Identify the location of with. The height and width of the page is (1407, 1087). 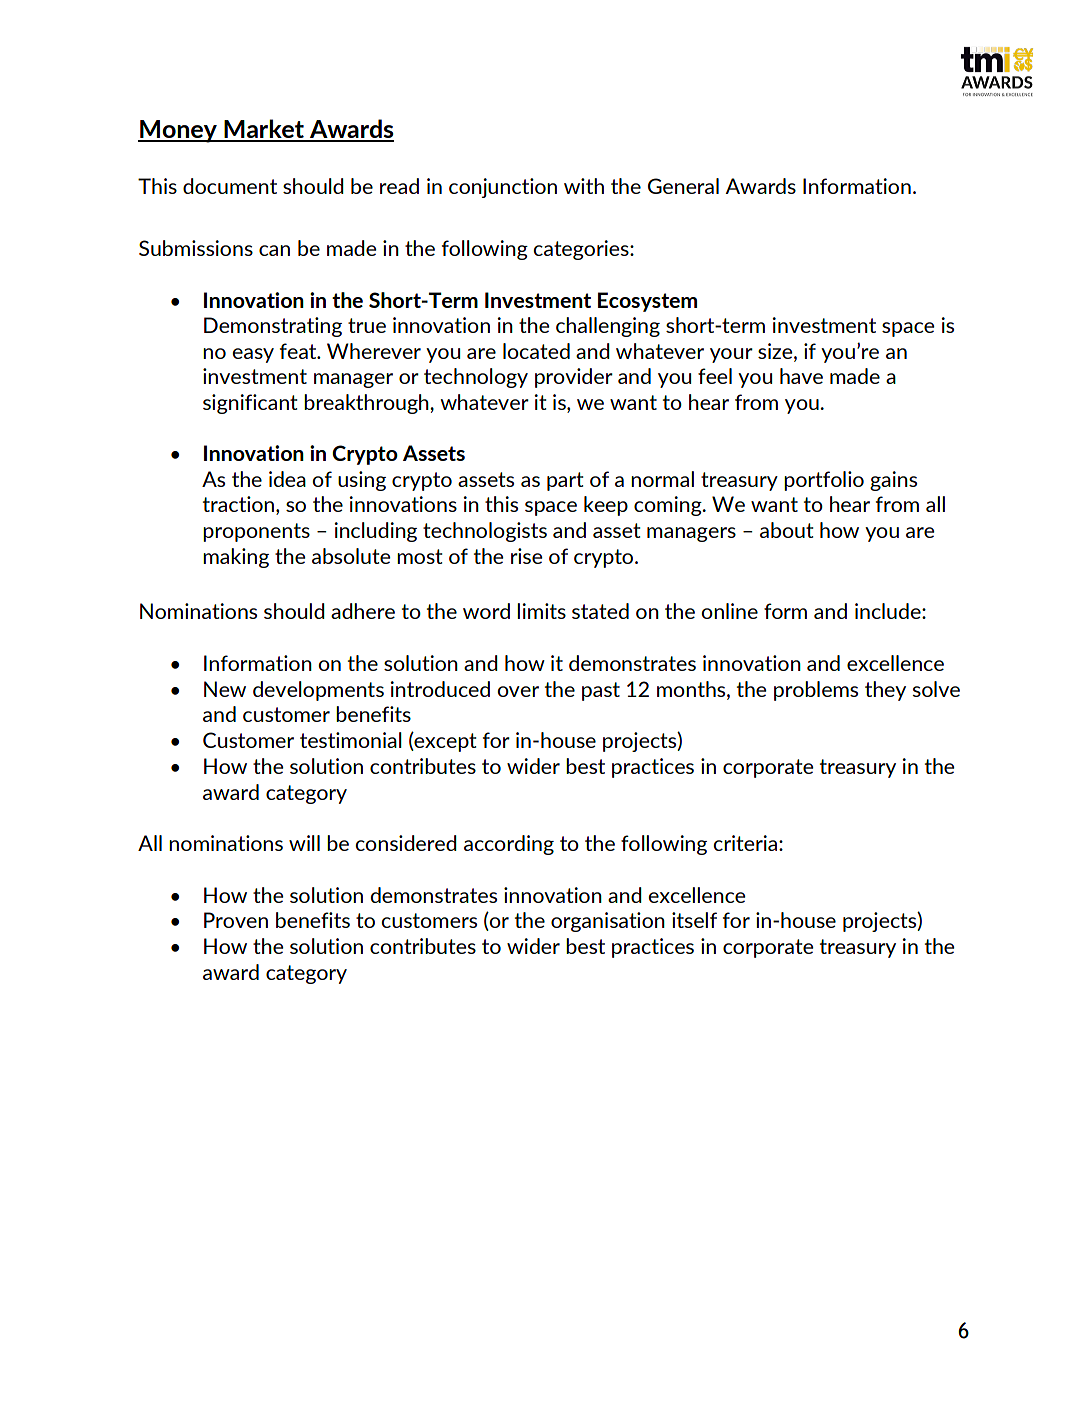
(584, 186).
